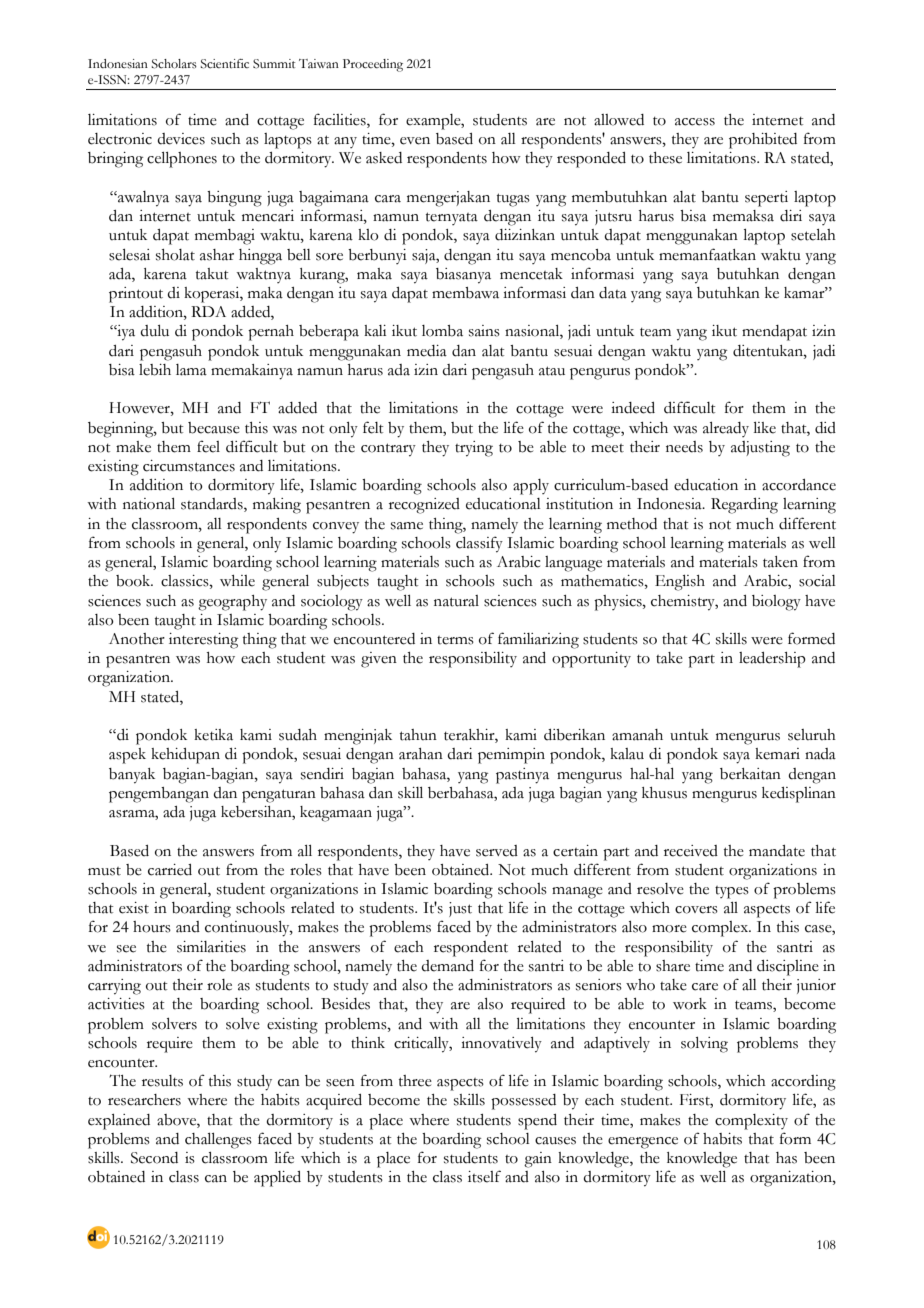 The width and height of the page is (924, 1308). Describe the element at coordinates (415, 141) in the page. I see `even` at that location.
